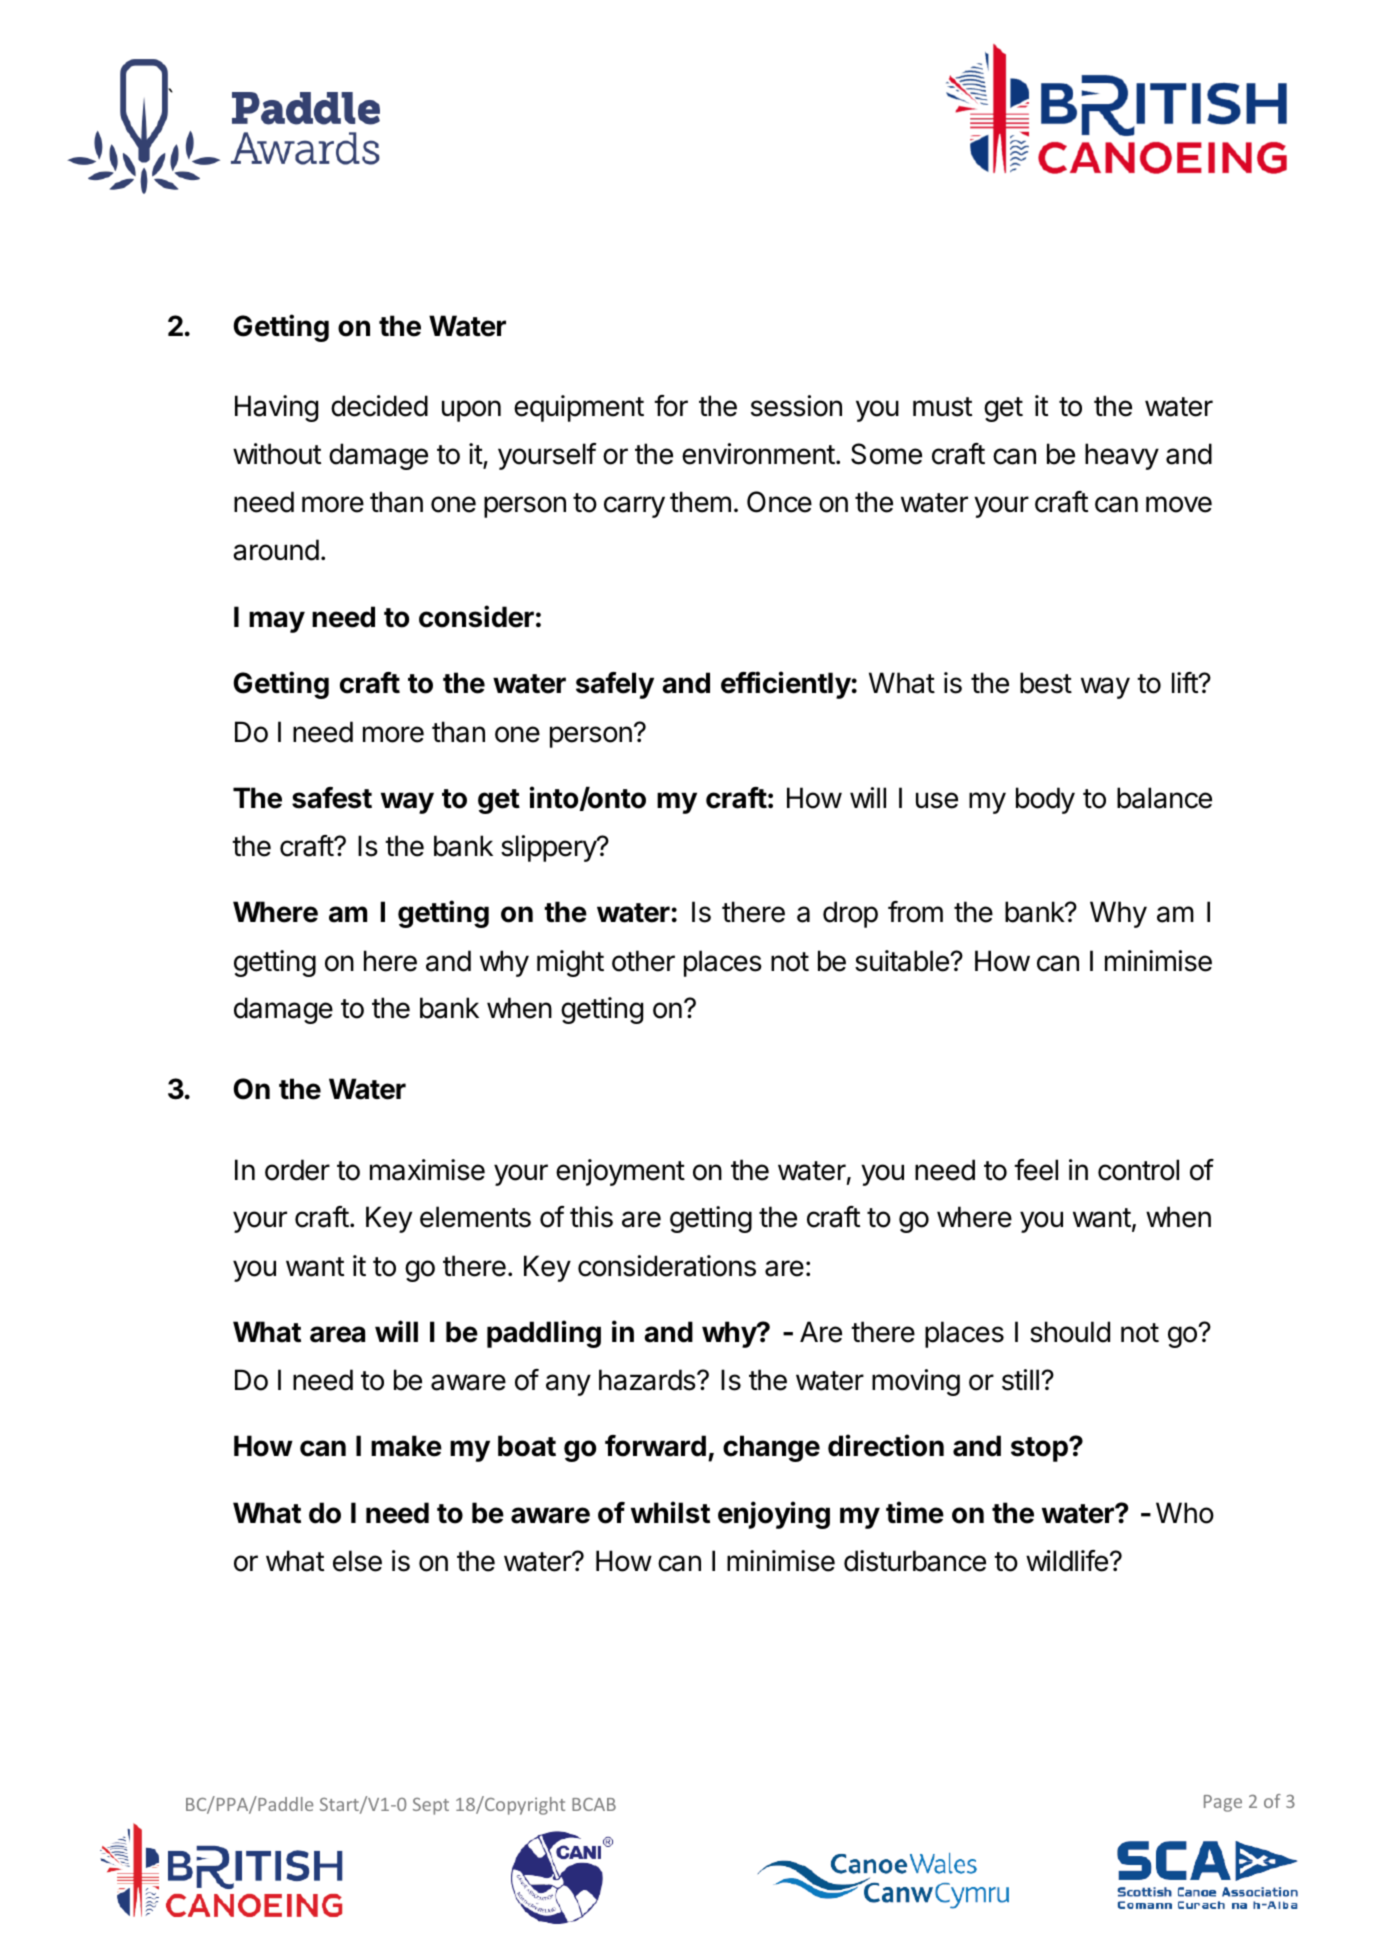  What do you see at coordinates (406, 1446) in the screenshot?
I see `make` at bounding box center [406, 1446].
